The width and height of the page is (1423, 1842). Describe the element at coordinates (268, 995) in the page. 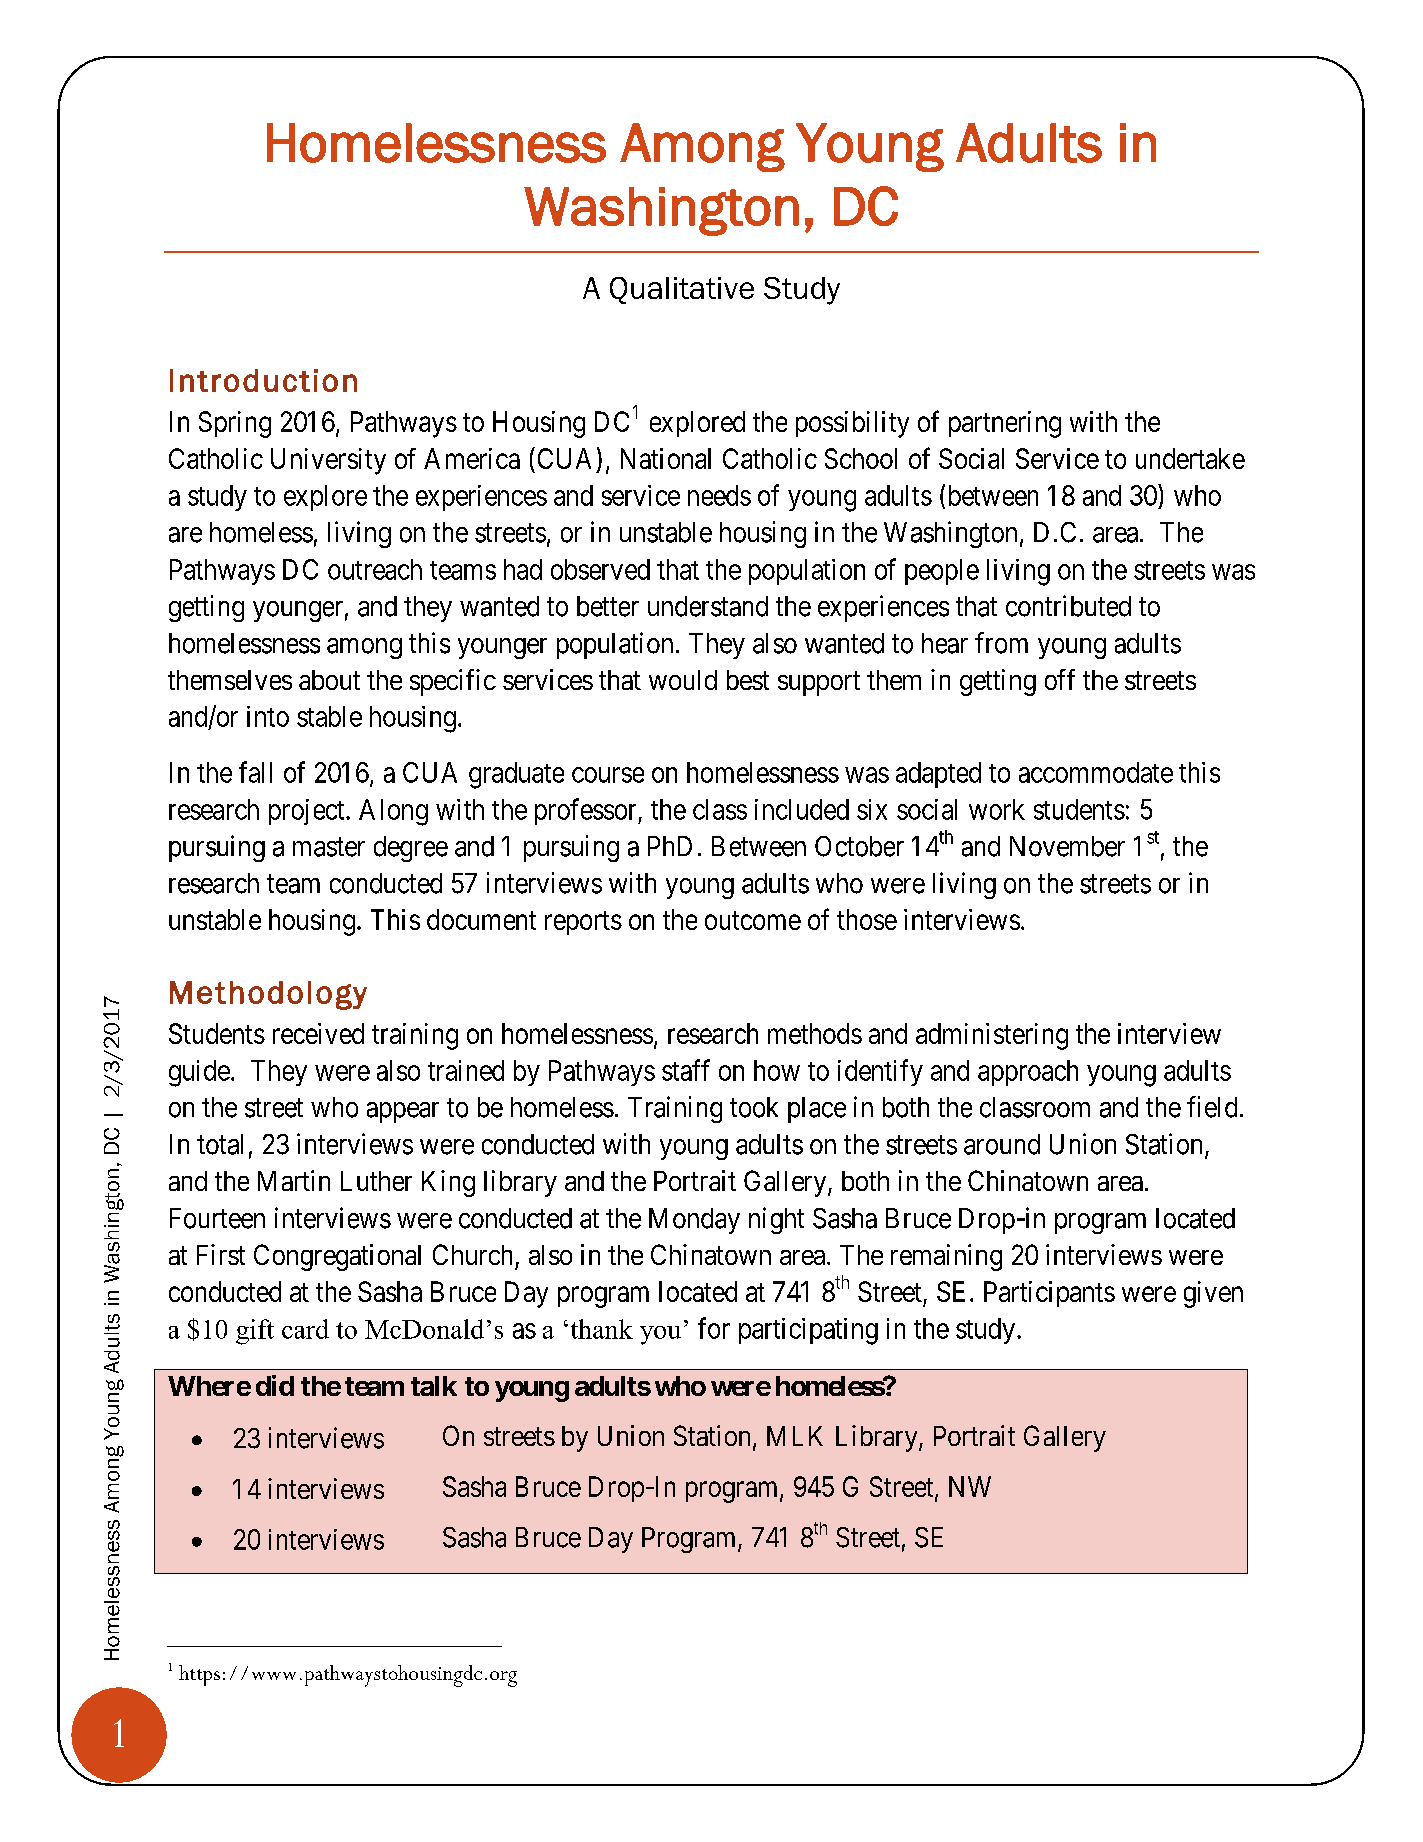

I see `Methodology` at that location.
